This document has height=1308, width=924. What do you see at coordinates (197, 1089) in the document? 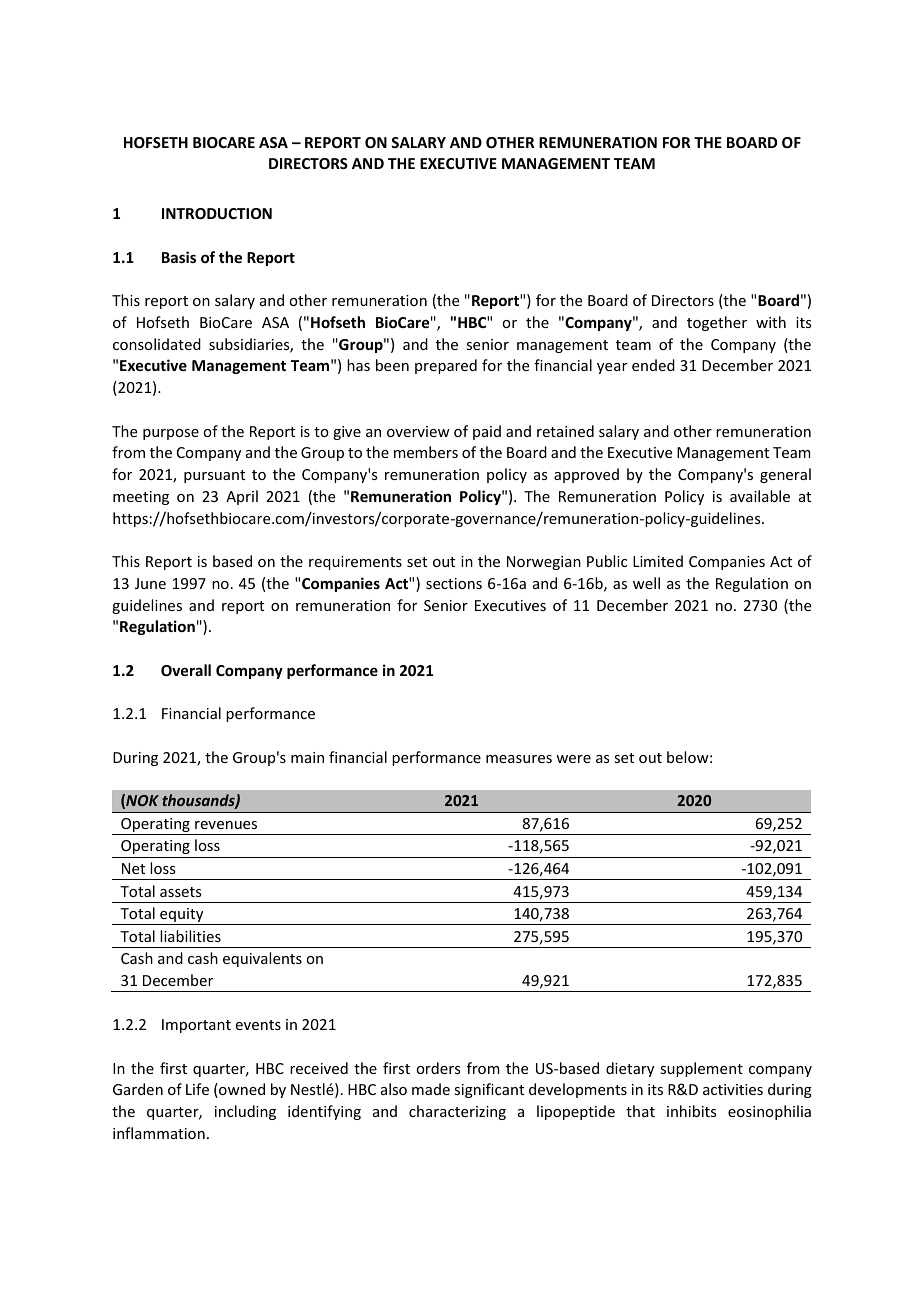
I see `Life` at bounding box center [197, 1089].
